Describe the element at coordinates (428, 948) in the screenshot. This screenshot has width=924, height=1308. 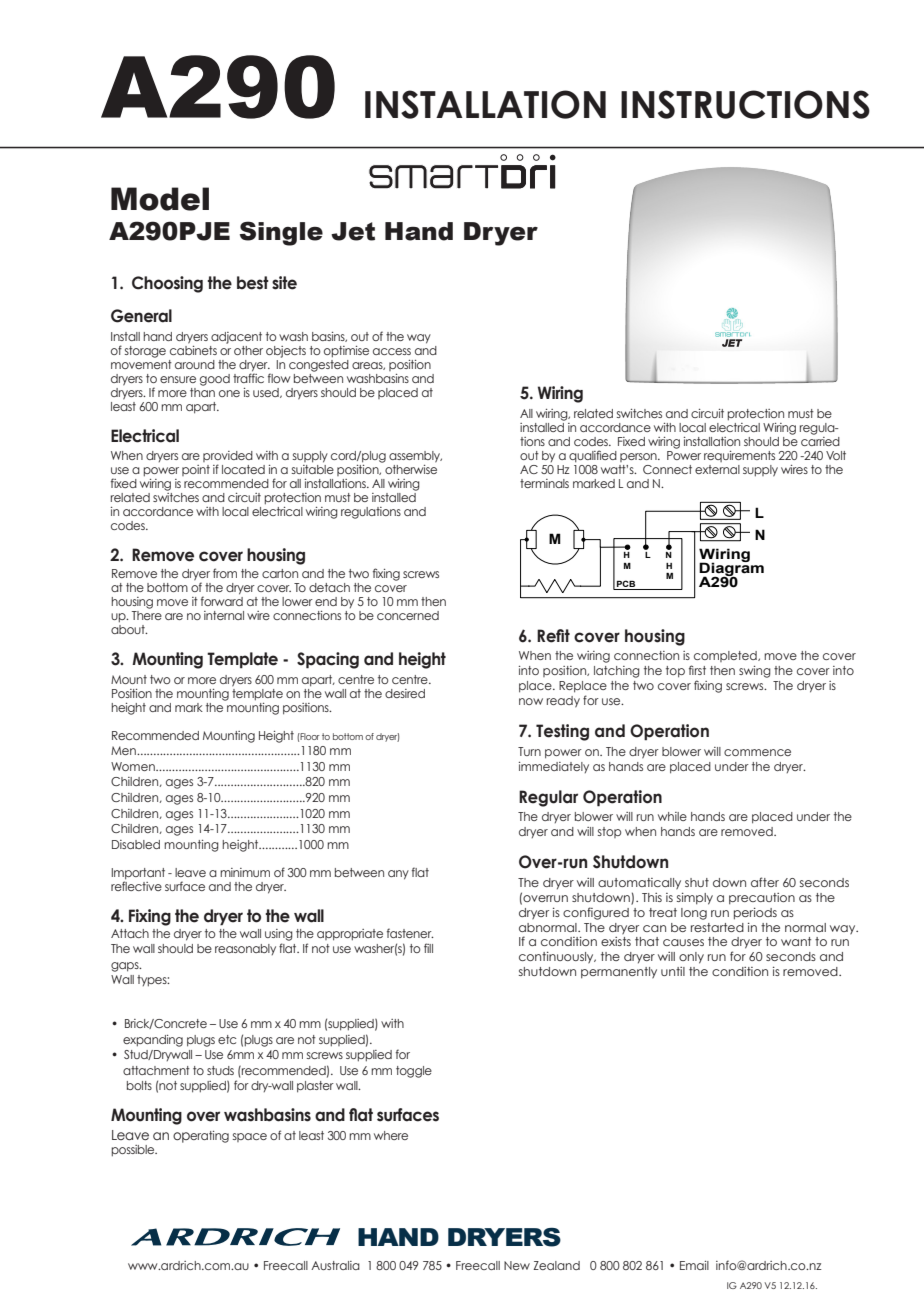
I see `fill` at that location.
